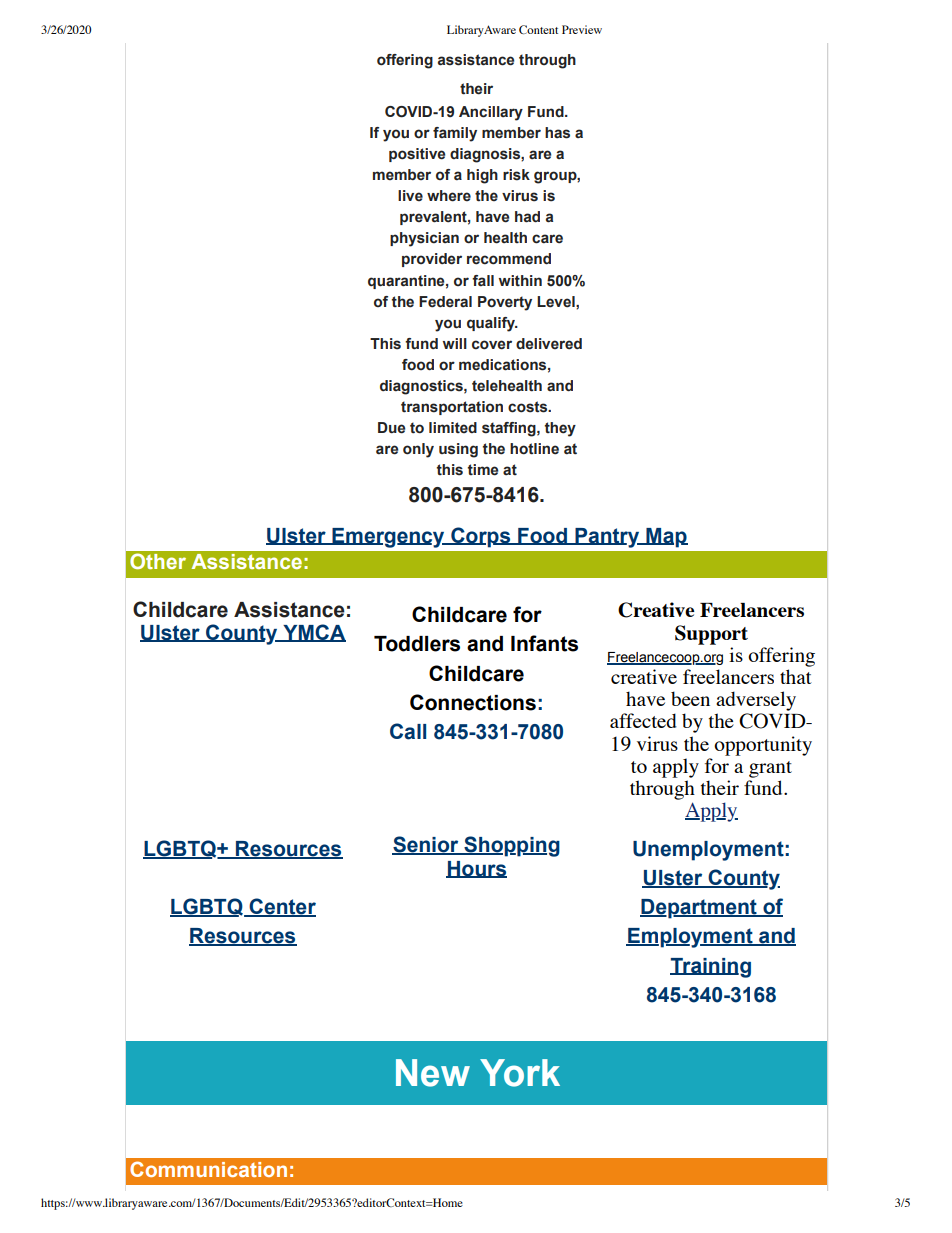  Describe the element at coordinates (417, 155) in the screenshot. I see `positive` at that location.
